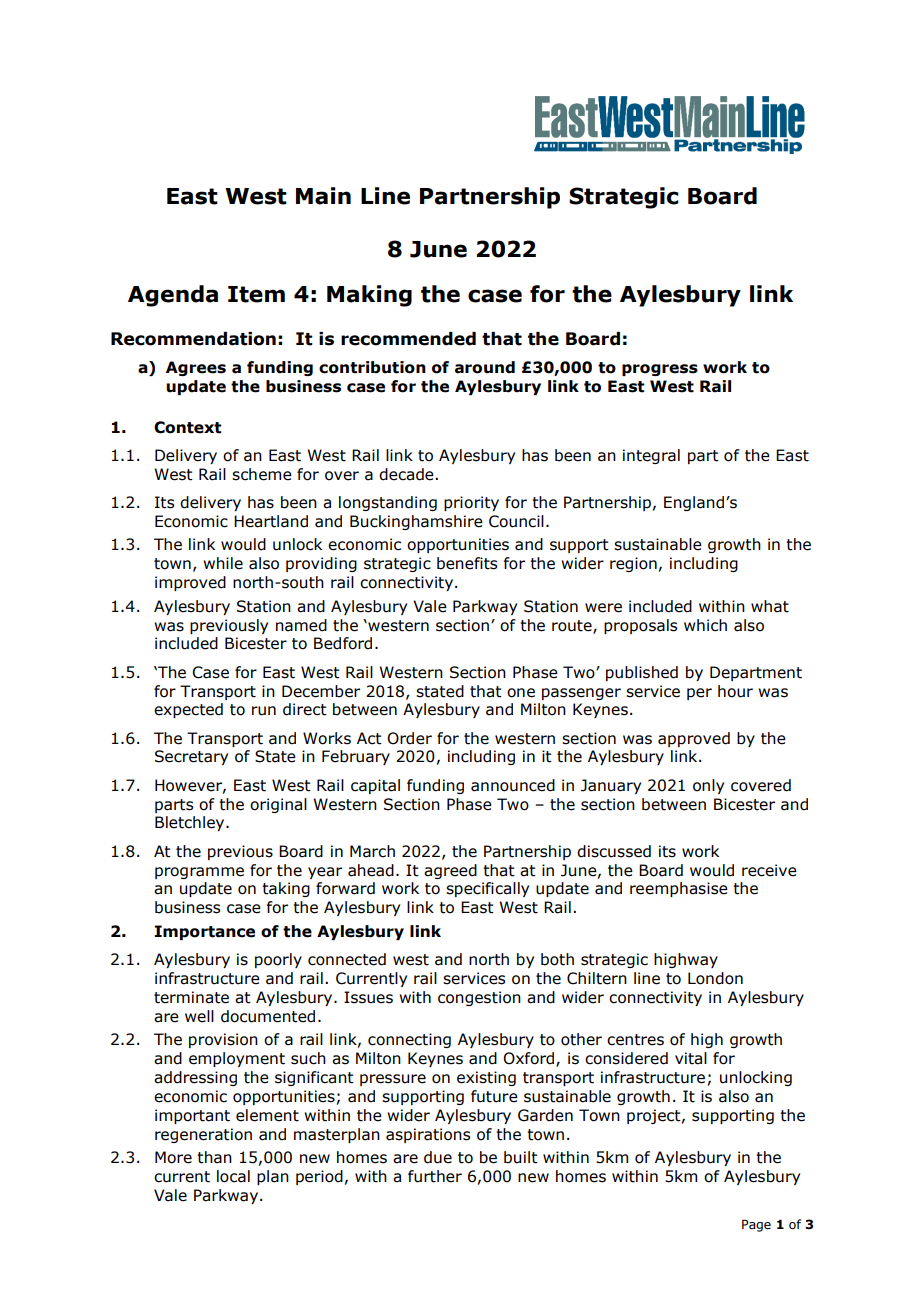  What do you see at coordinates (521, 693) in the document?
I see `one` at bounding box center [521, 693].
